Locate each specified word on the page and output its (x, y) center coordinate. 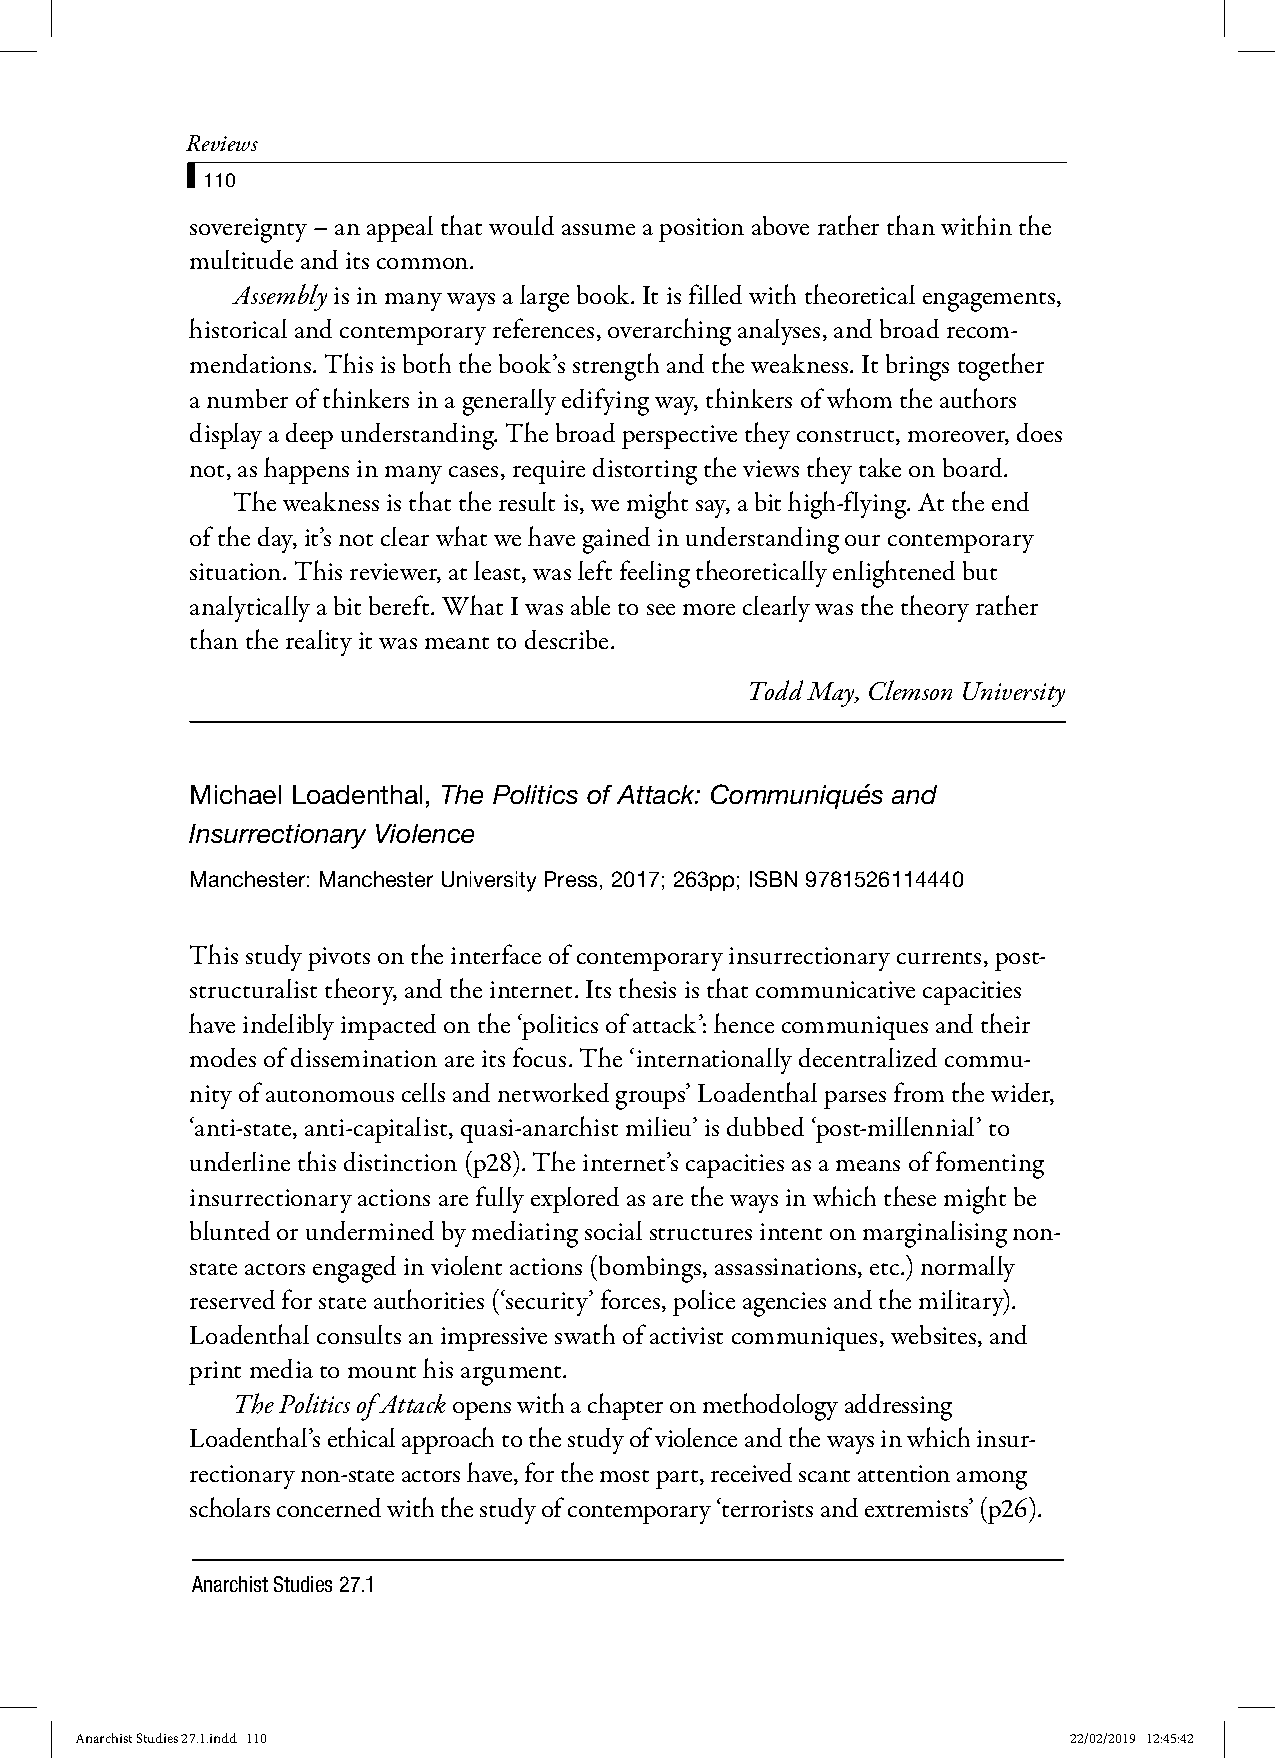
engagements (990, 302)
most (624, 1476)
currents (939, 958)
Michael (236, 794)
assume (598, 229)
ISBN (773, 879)
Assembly (279, 297)
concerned (329, 1507)
